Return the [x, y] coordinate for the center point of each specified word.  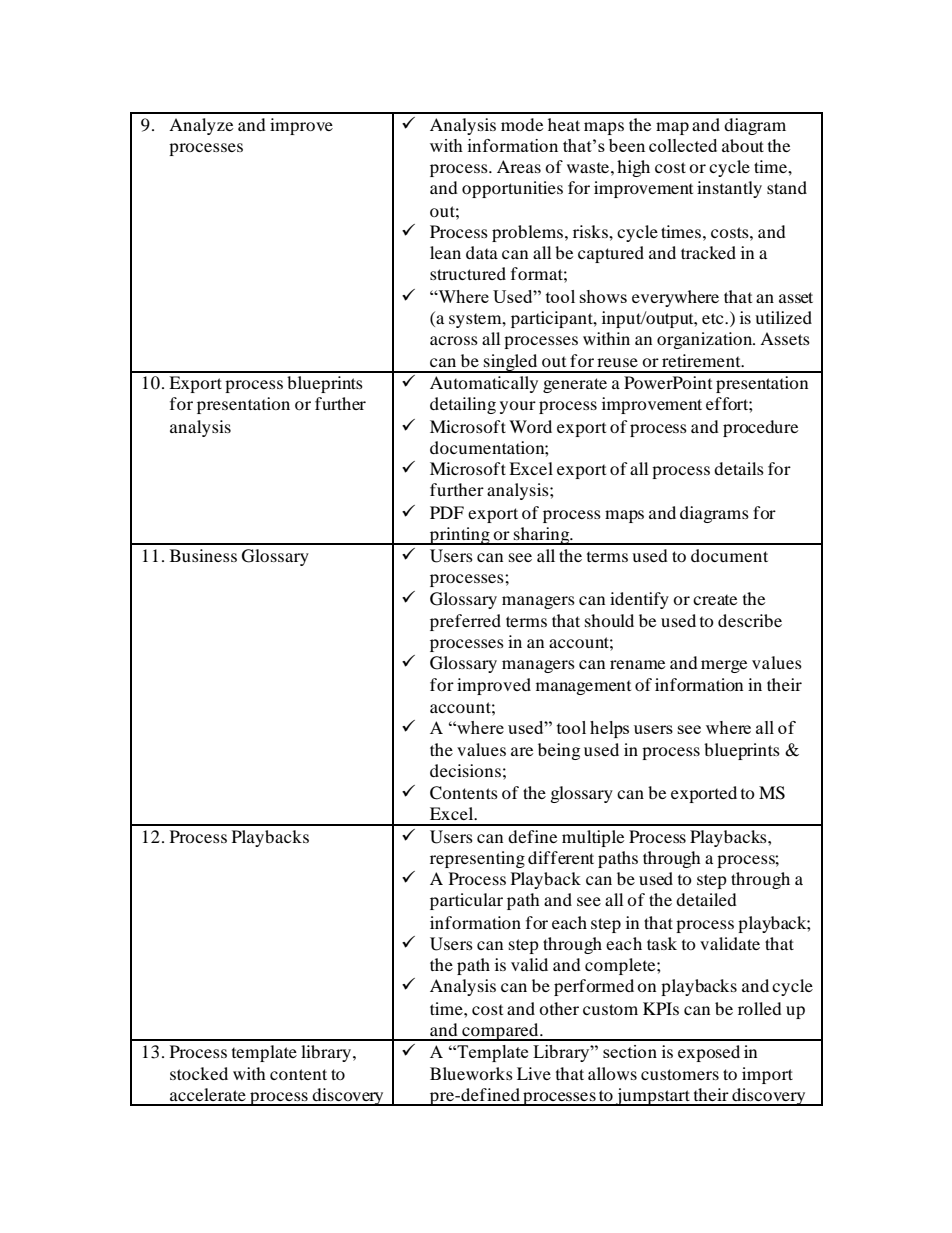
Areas [519, 166]
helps [609, 729]
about [743, 145]
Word [530, 426]
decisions [465, 770]
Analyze [201, 126]
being [559, 751]
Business [203, 555]
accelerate [208, 1094]
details [739, 468]
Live [534, 1073]
